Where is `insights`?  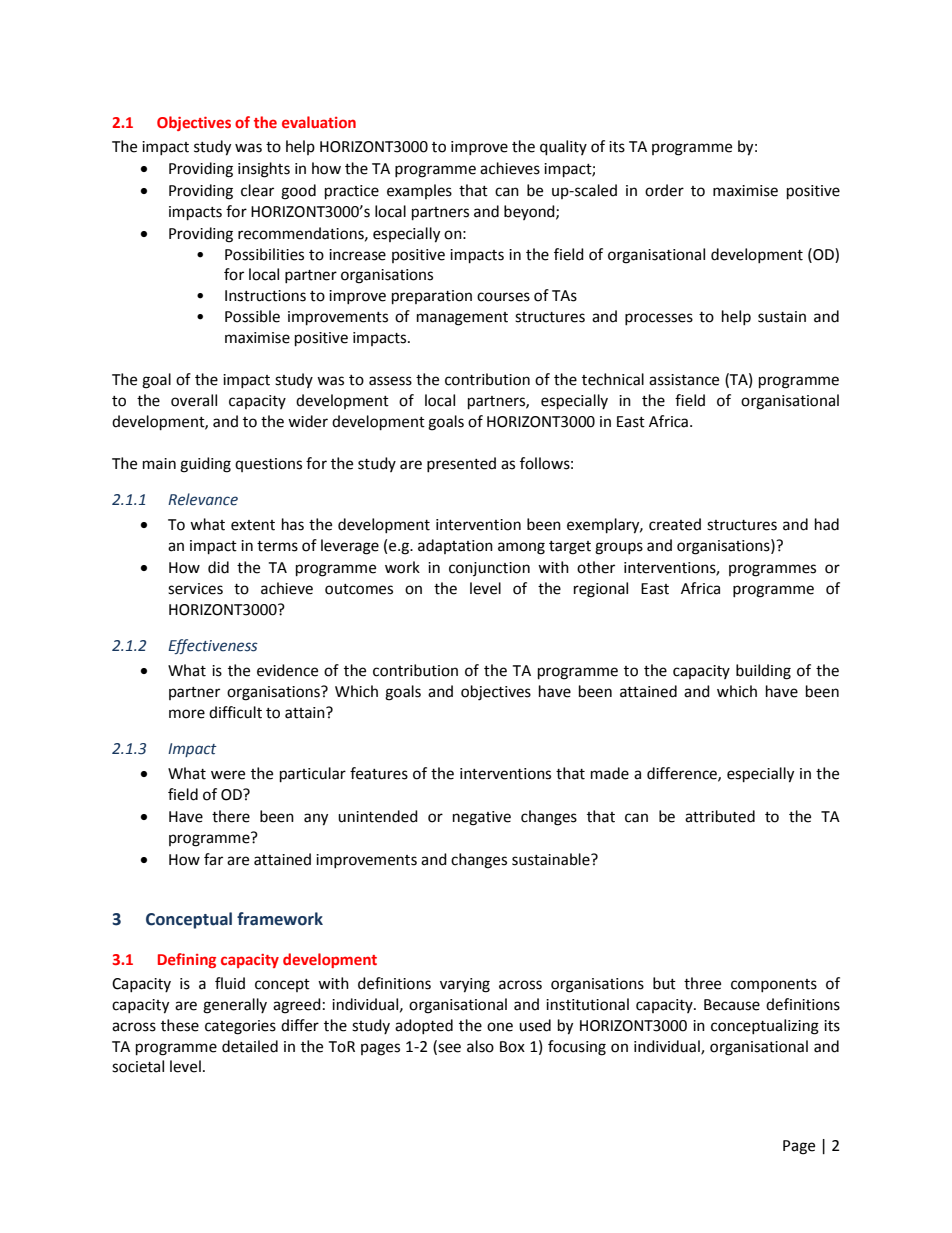
insights is located at coordinates (264, 170).
